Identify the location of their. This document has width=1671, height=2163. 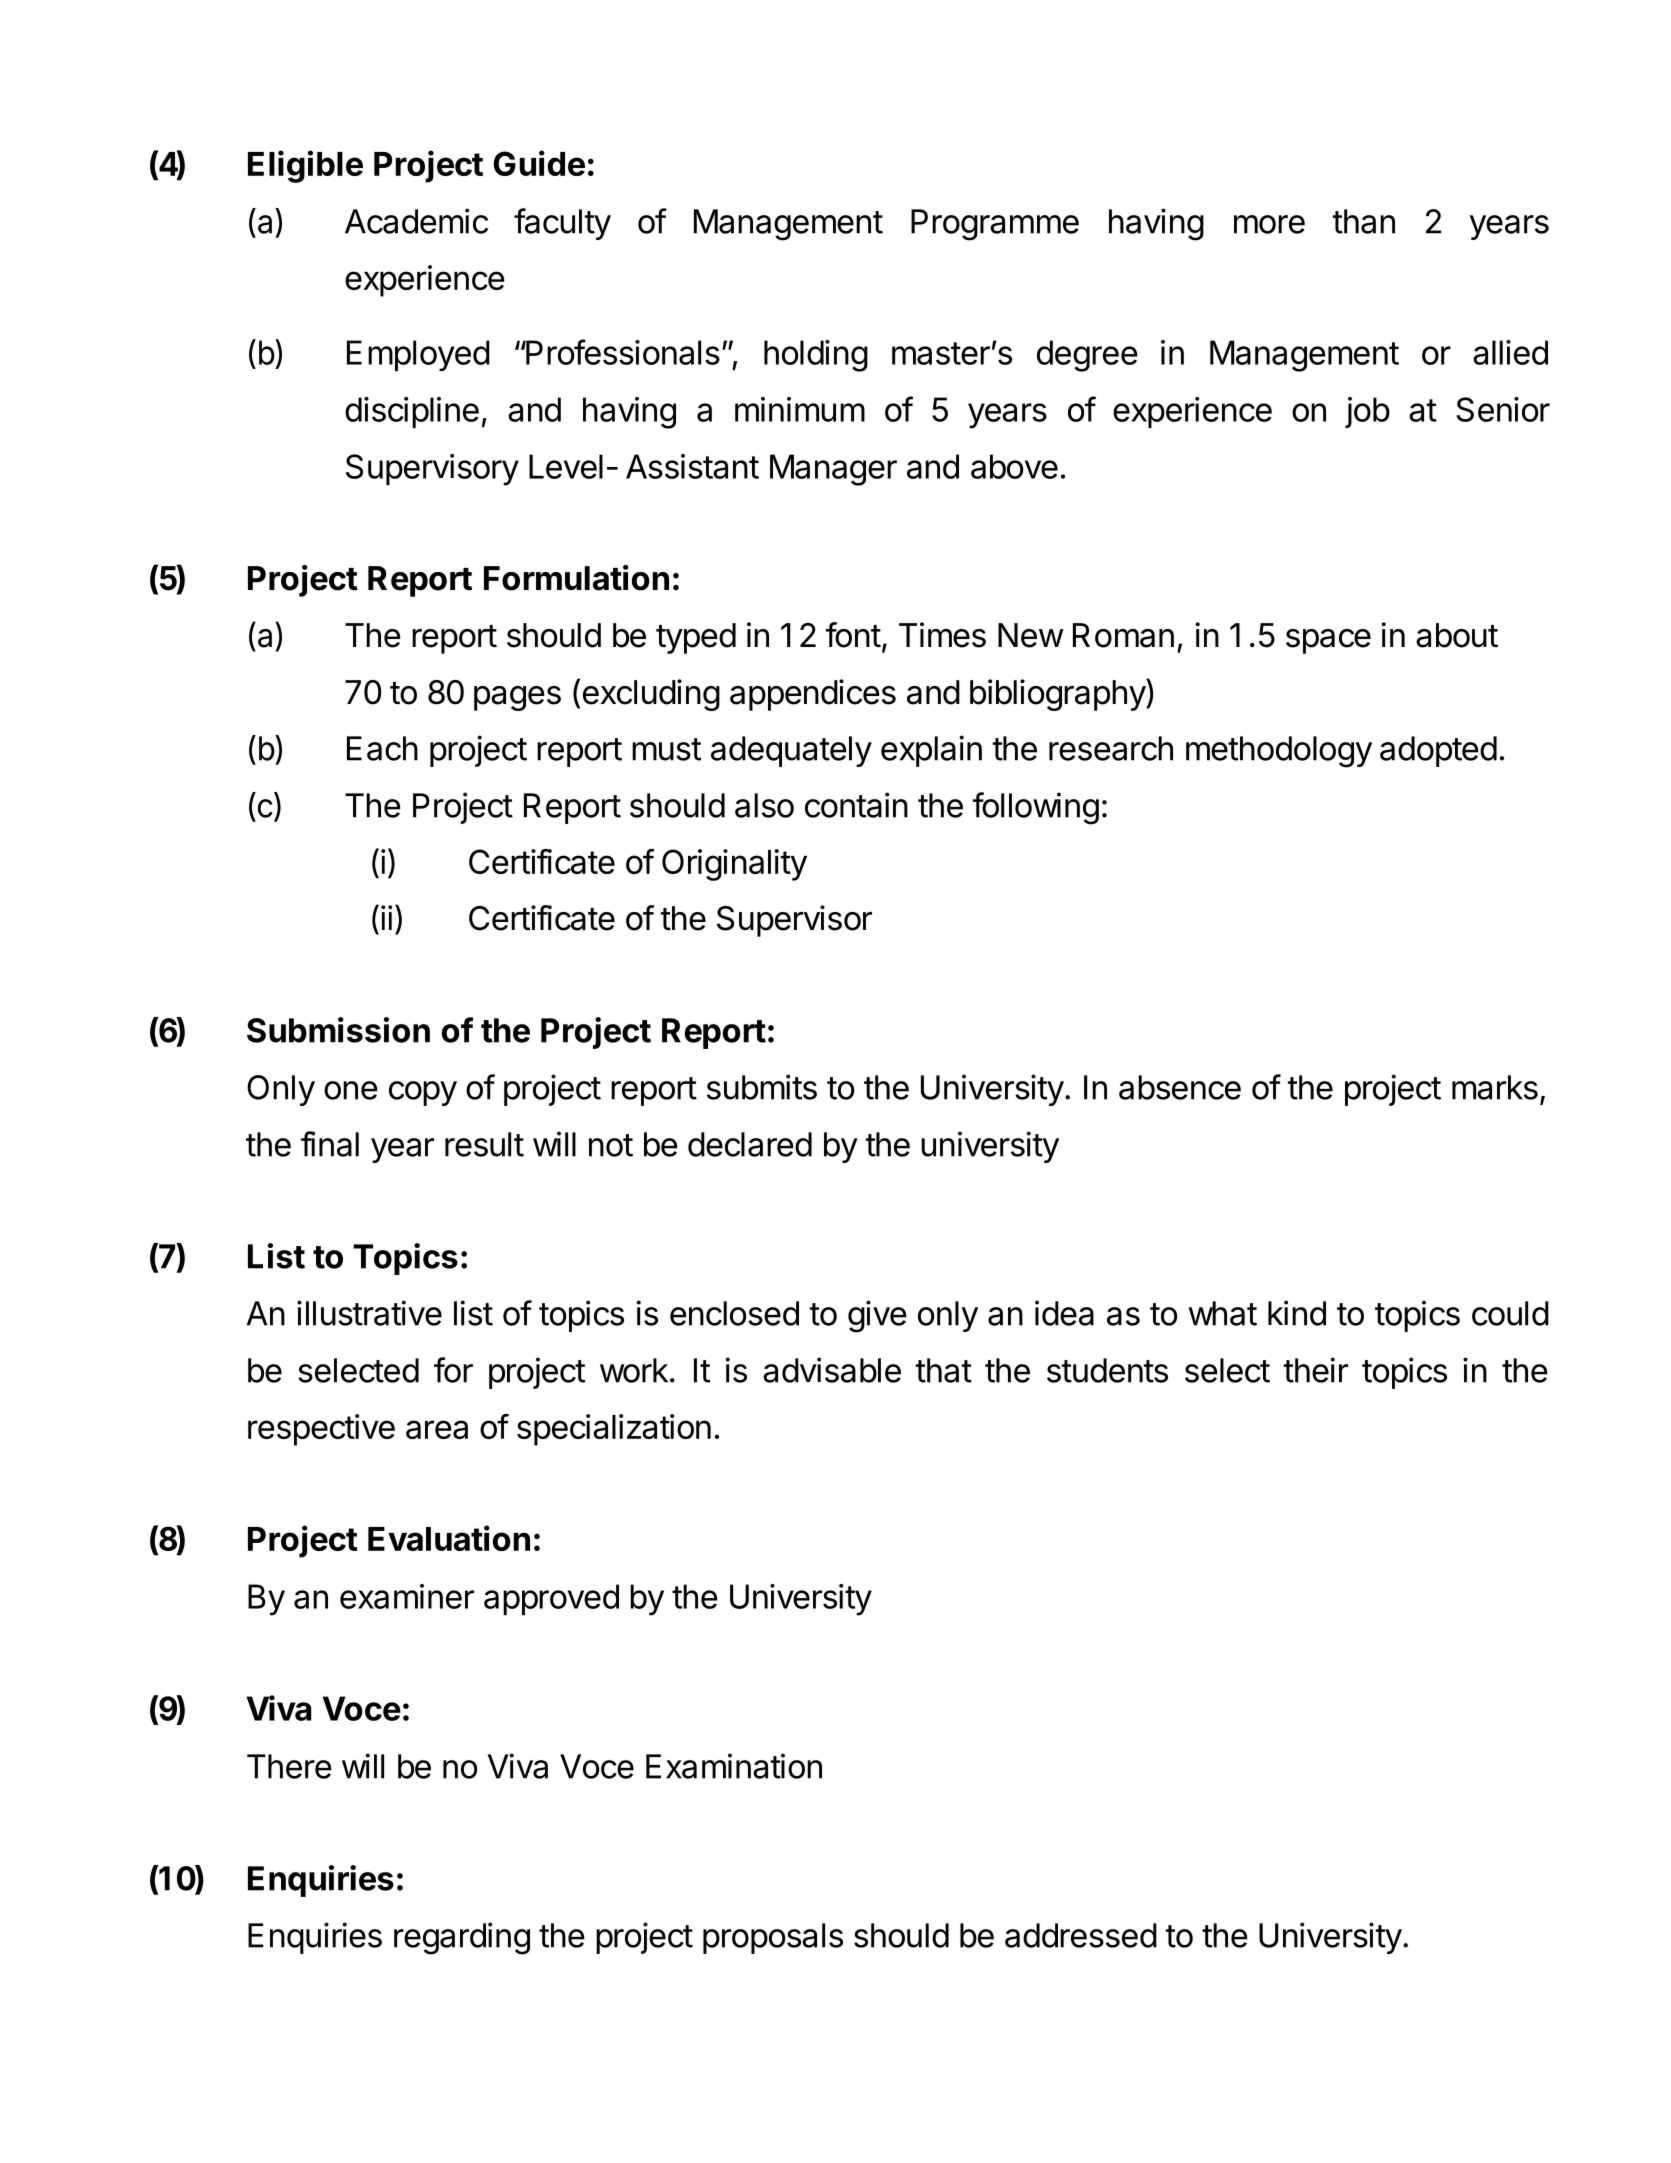
(1316, 1370).
